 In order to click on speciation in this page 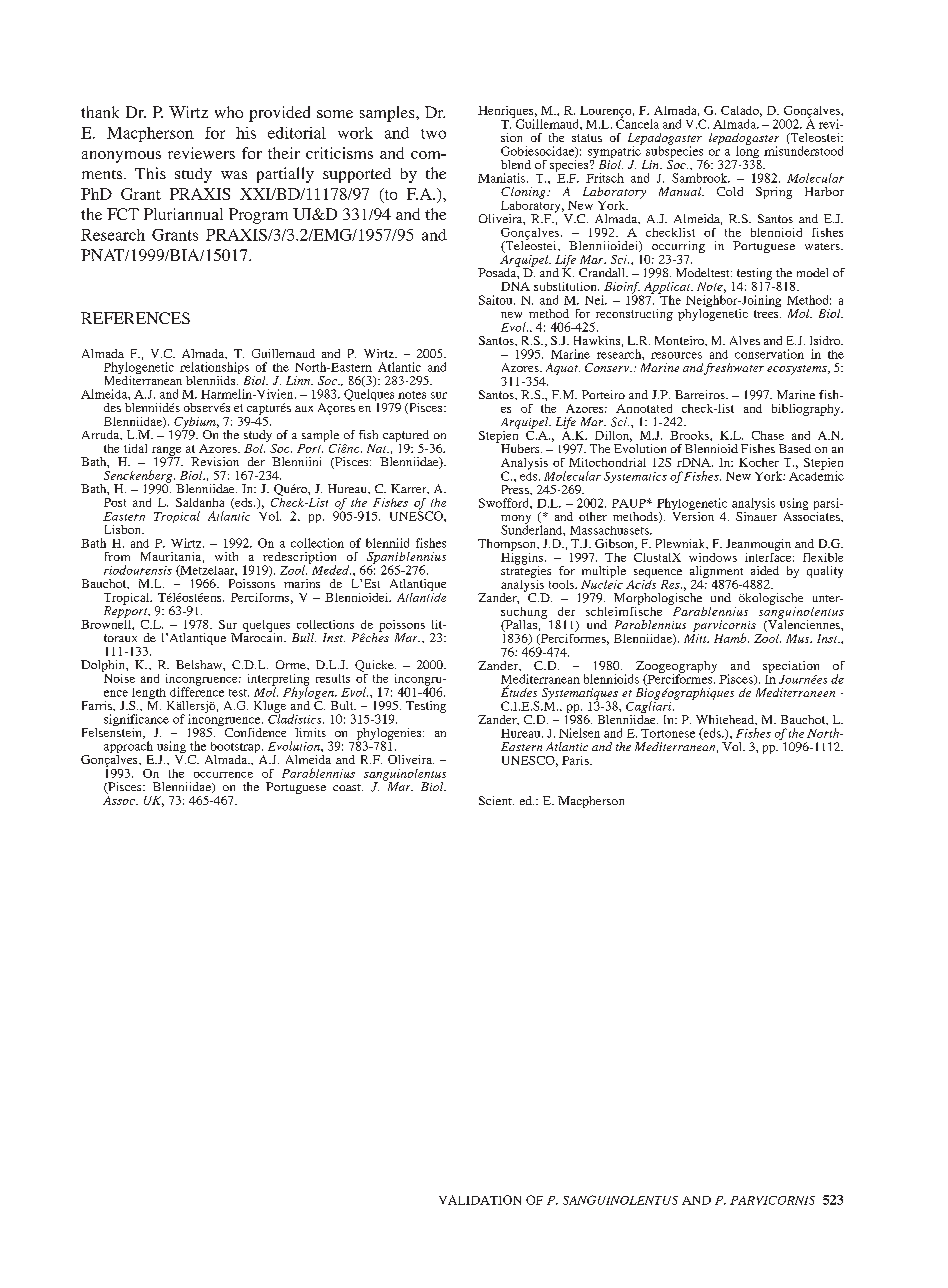, I will do `click(791, 667)`.
